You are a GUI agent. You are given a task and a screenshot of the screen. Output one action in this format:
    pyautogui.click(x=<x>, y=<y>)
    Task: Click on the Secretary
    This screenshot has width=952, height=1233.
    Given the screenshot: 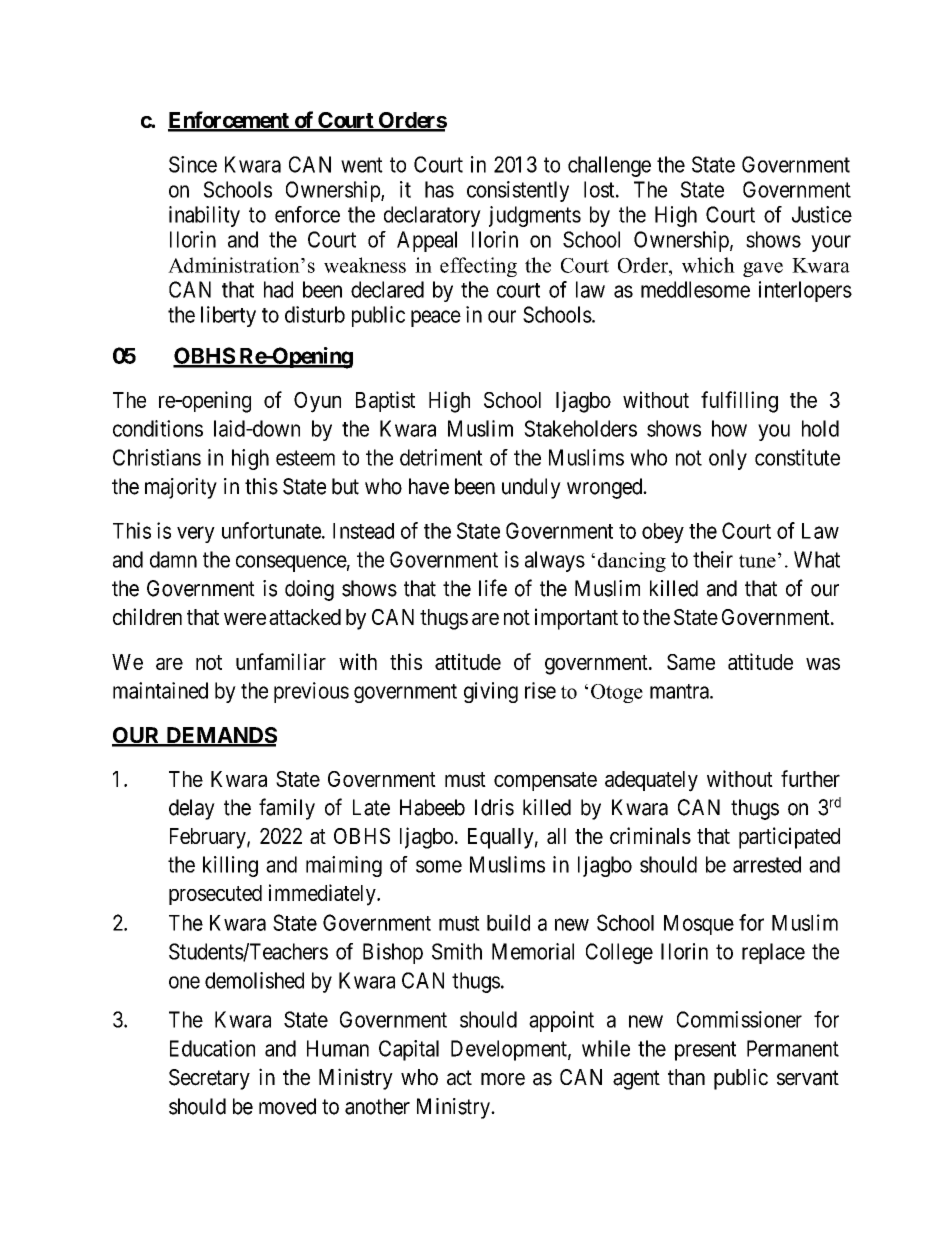 What is the action you would take?
    pyautogui.click(x=209, y=1079)
